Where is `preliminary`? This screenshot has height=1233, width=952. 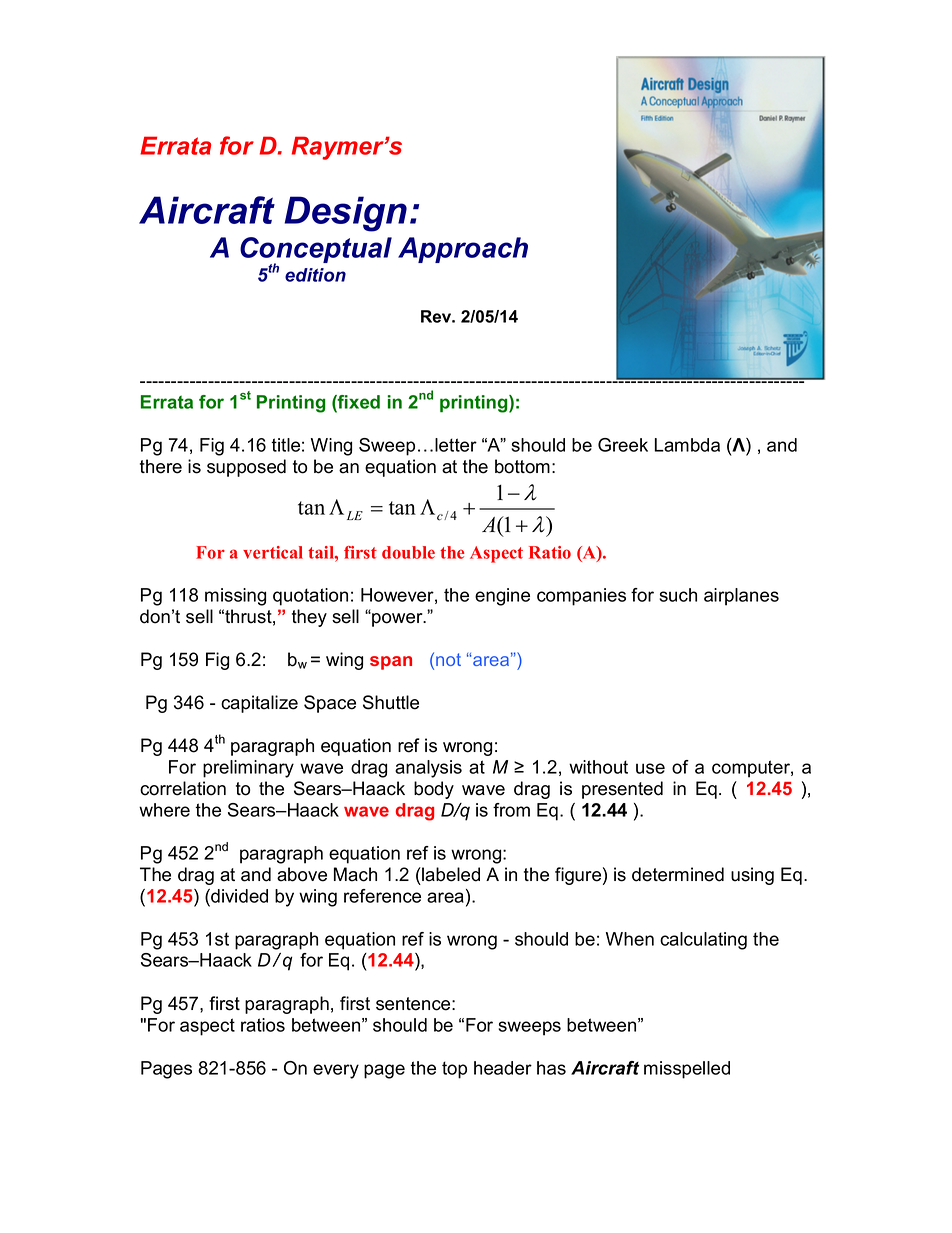
preliminary is located at coordinates (248, 769).
